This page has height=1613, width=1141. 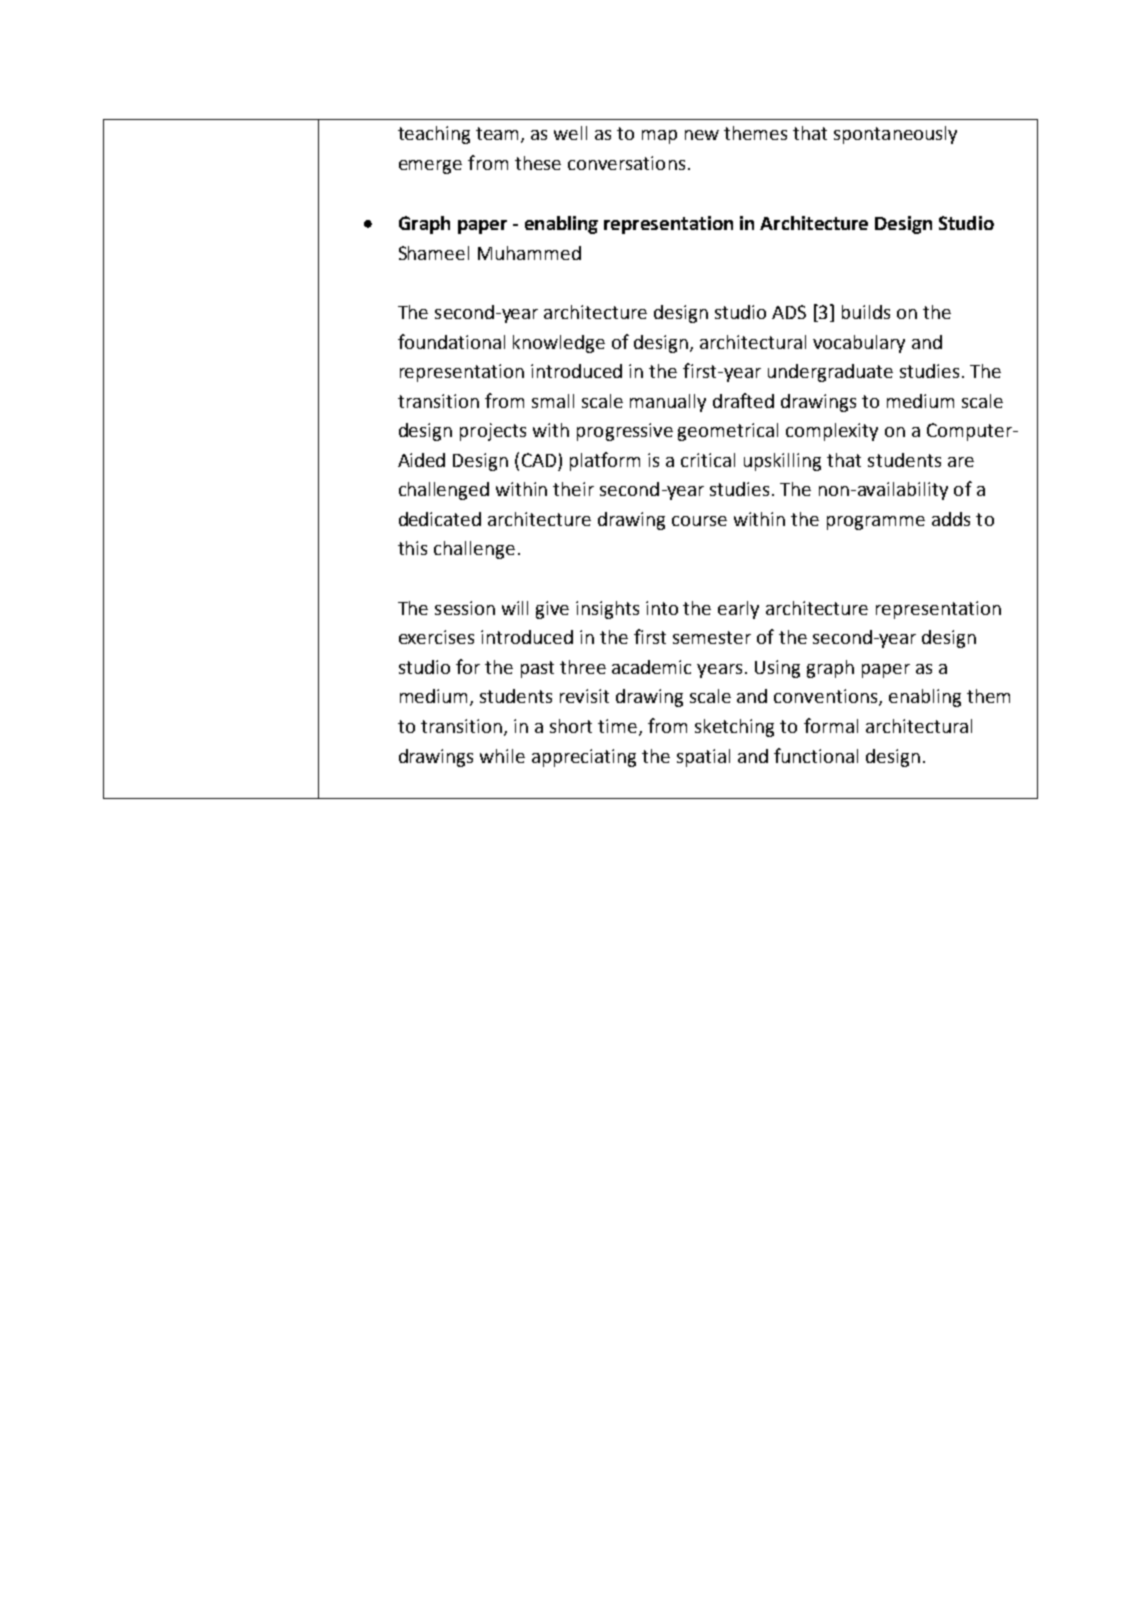 I want to click on new, so click(x=702, y=135).
